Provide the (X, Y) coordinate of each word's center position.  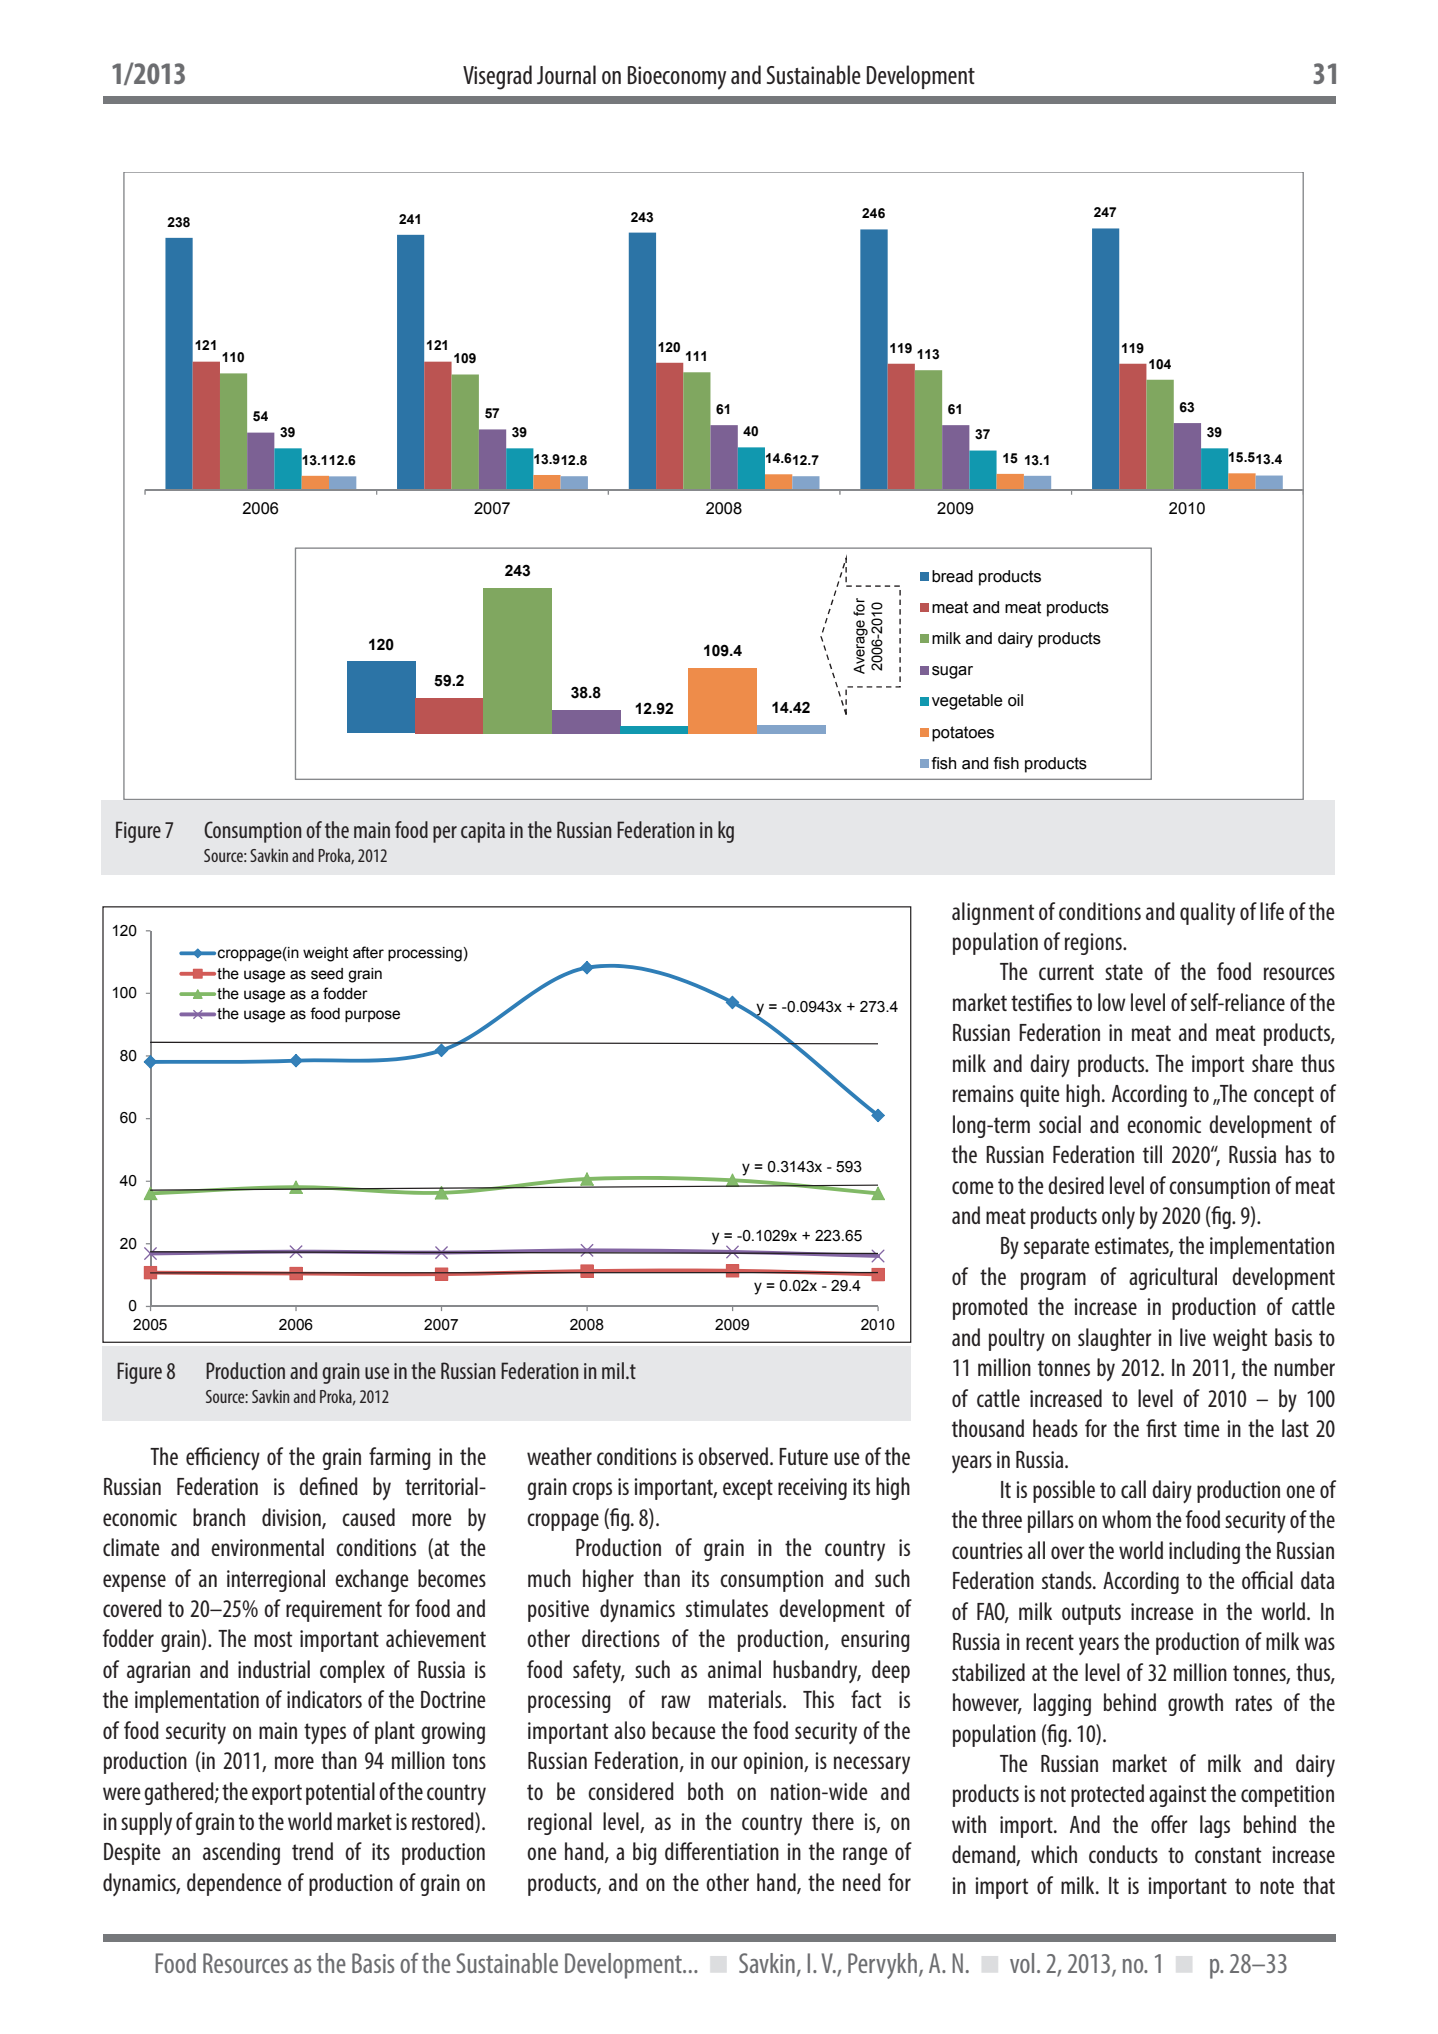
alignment (993, 913)
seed (327, 974)
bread (952, 576)
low (1112, 1002)
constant (1228, 1855)
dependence (234, 1884)
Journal (566, 75)
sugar (952, 672)
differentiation (722, 1851)
